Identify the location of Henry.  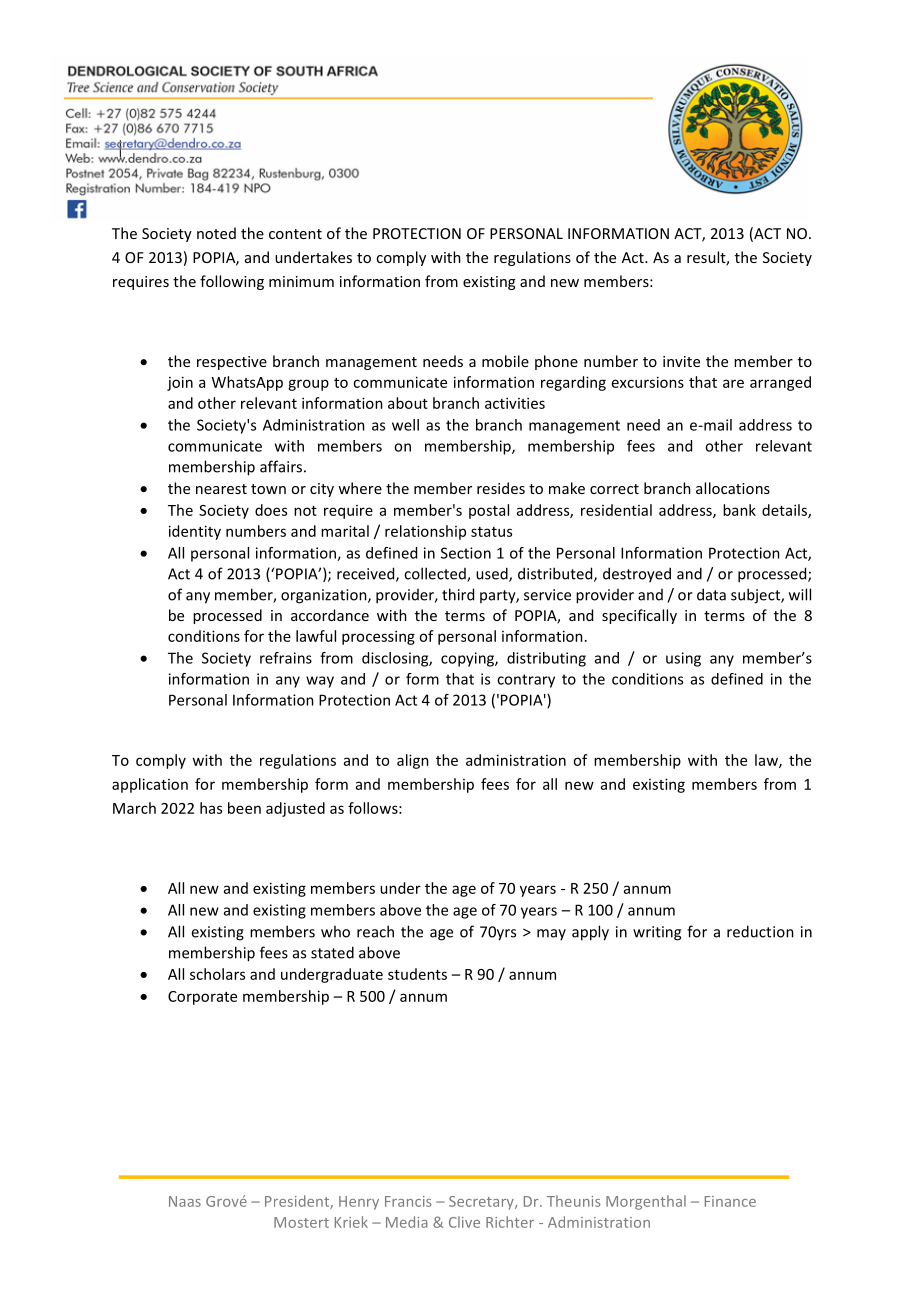
(359, 1203).
